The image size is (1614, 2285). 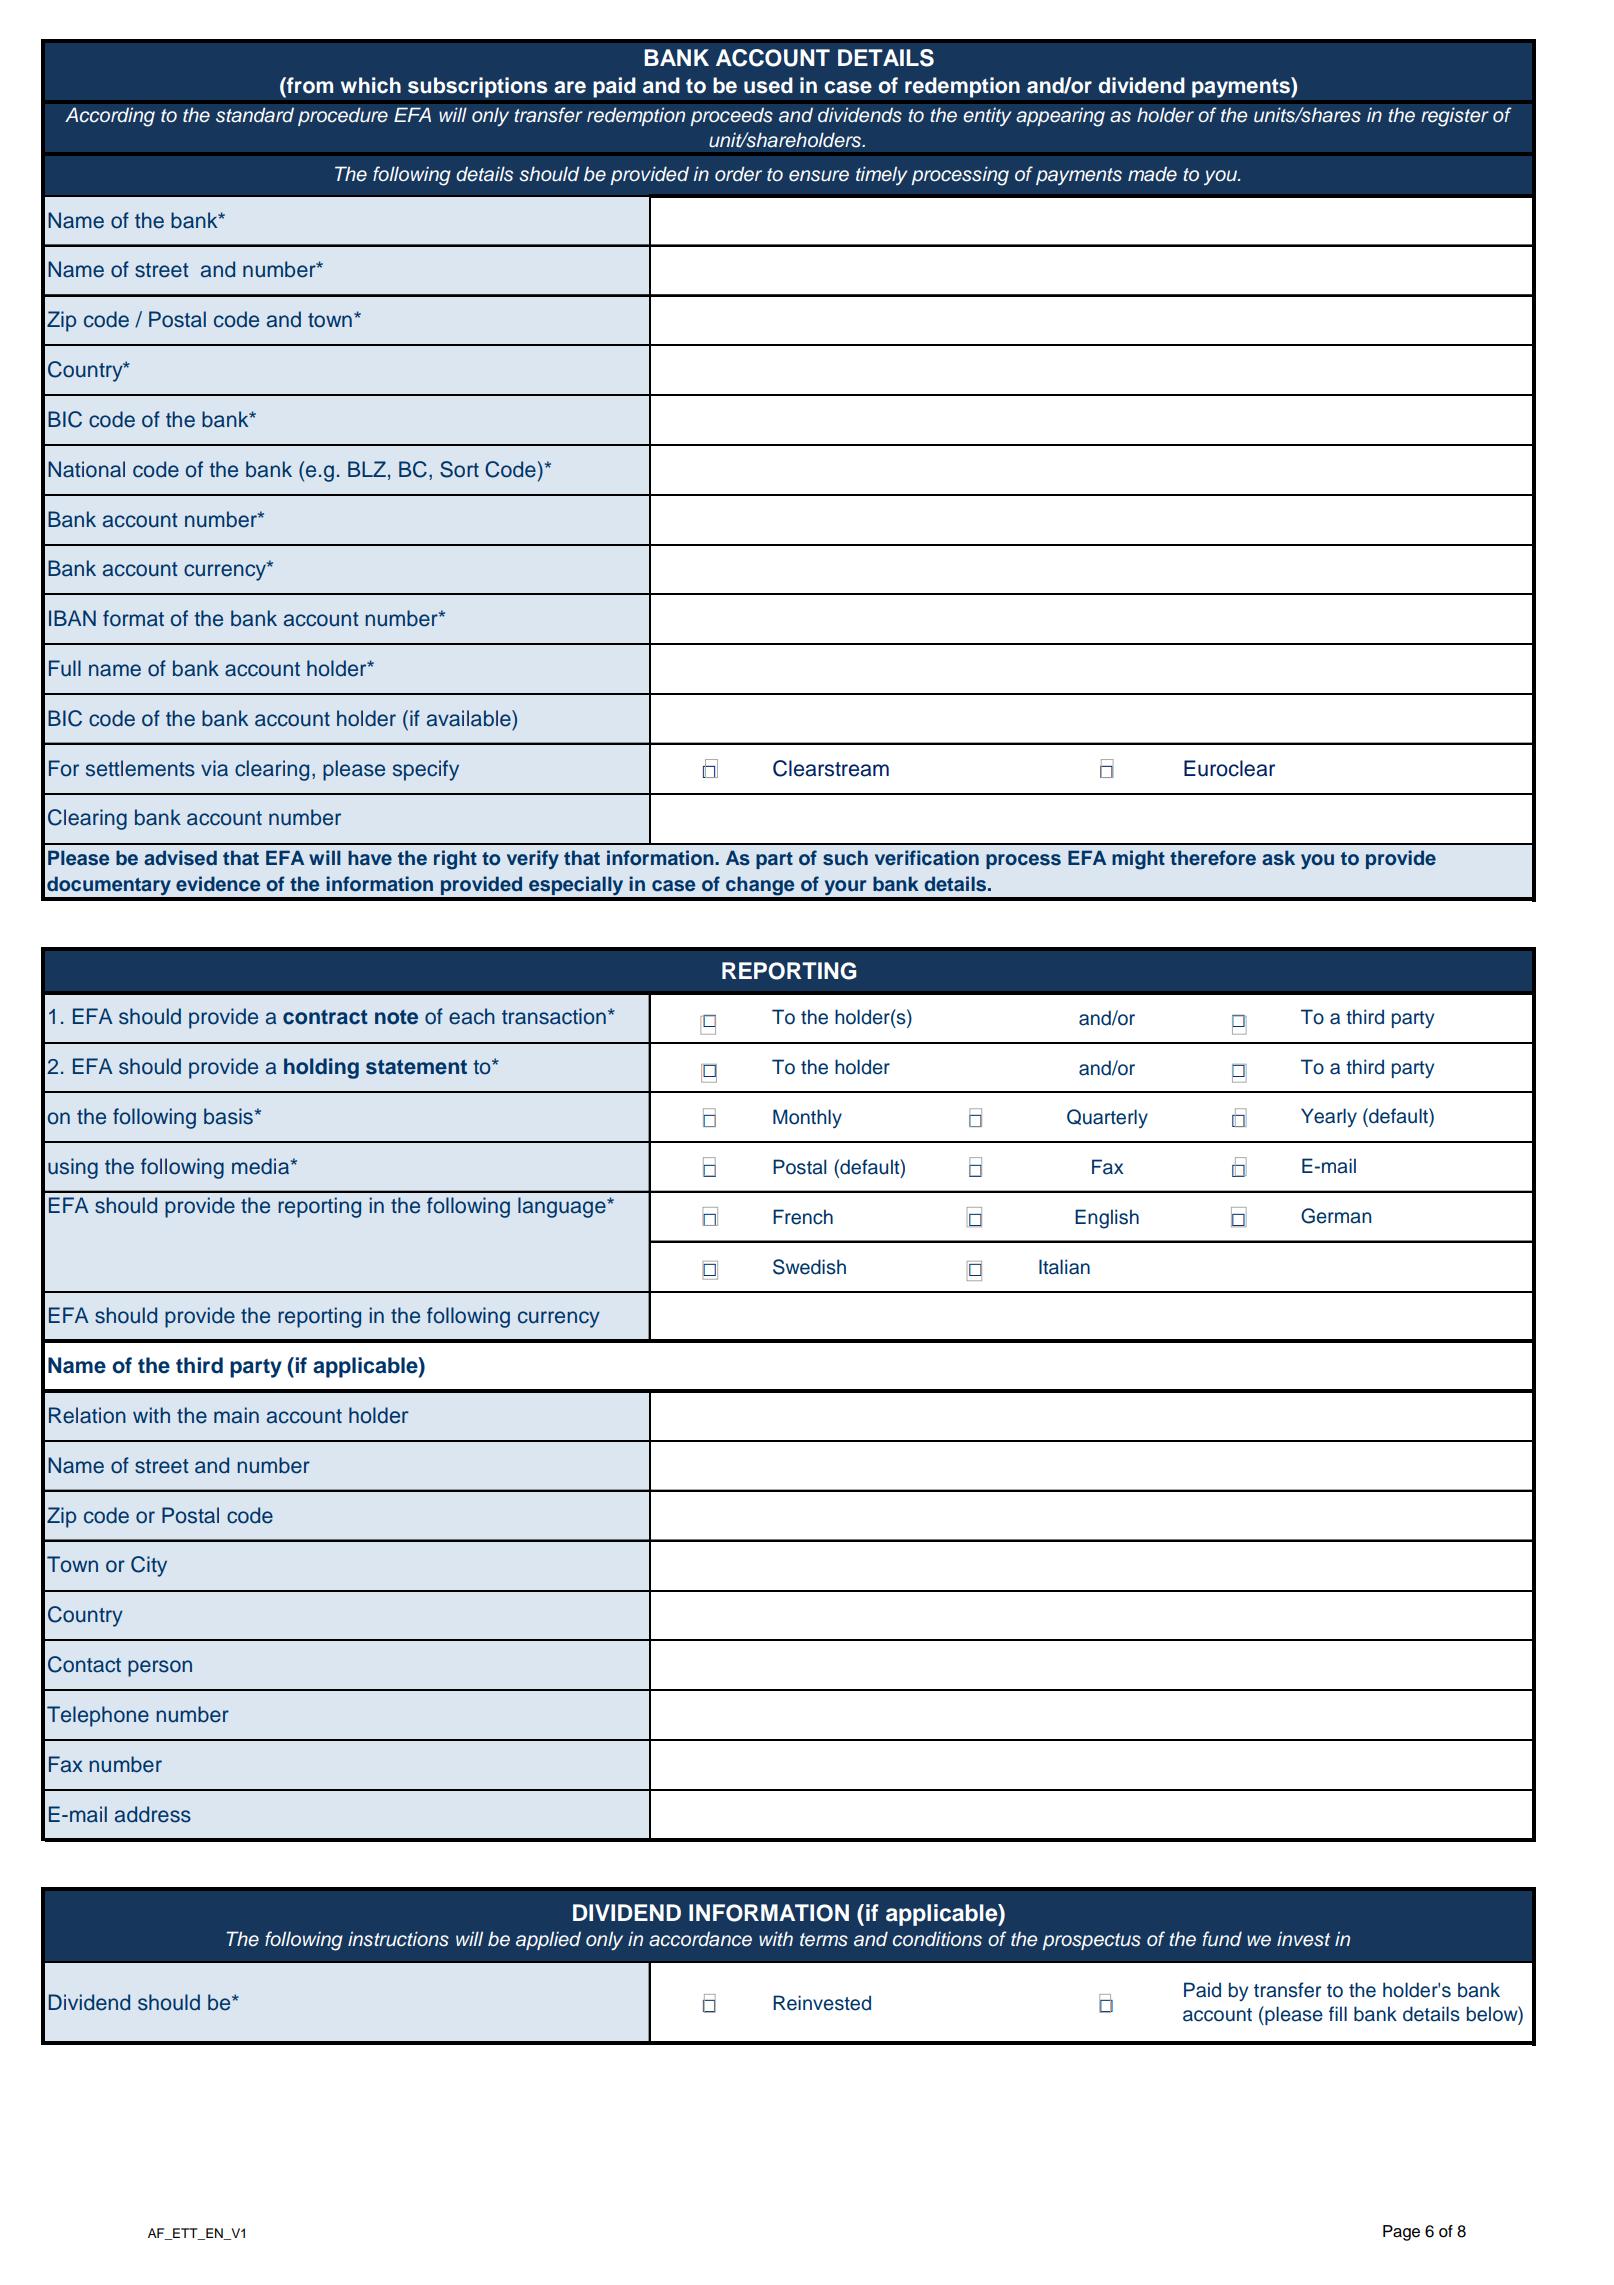 I want to click on via, so click(x=214, y=768).
